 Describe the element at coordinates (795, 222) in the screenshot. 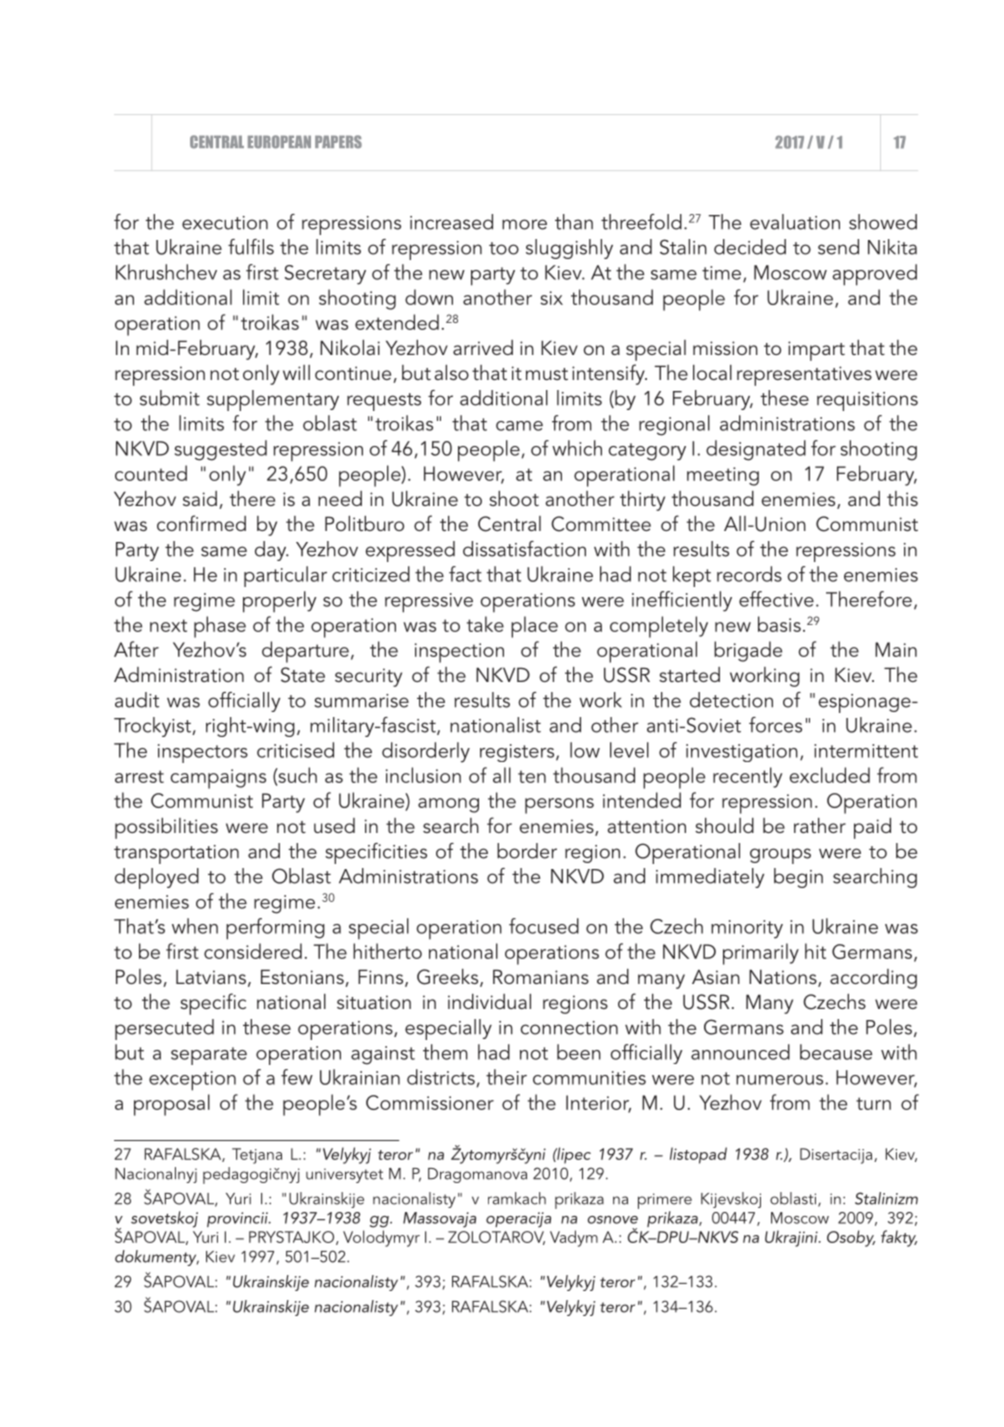

I see `evaluation` at that location.
